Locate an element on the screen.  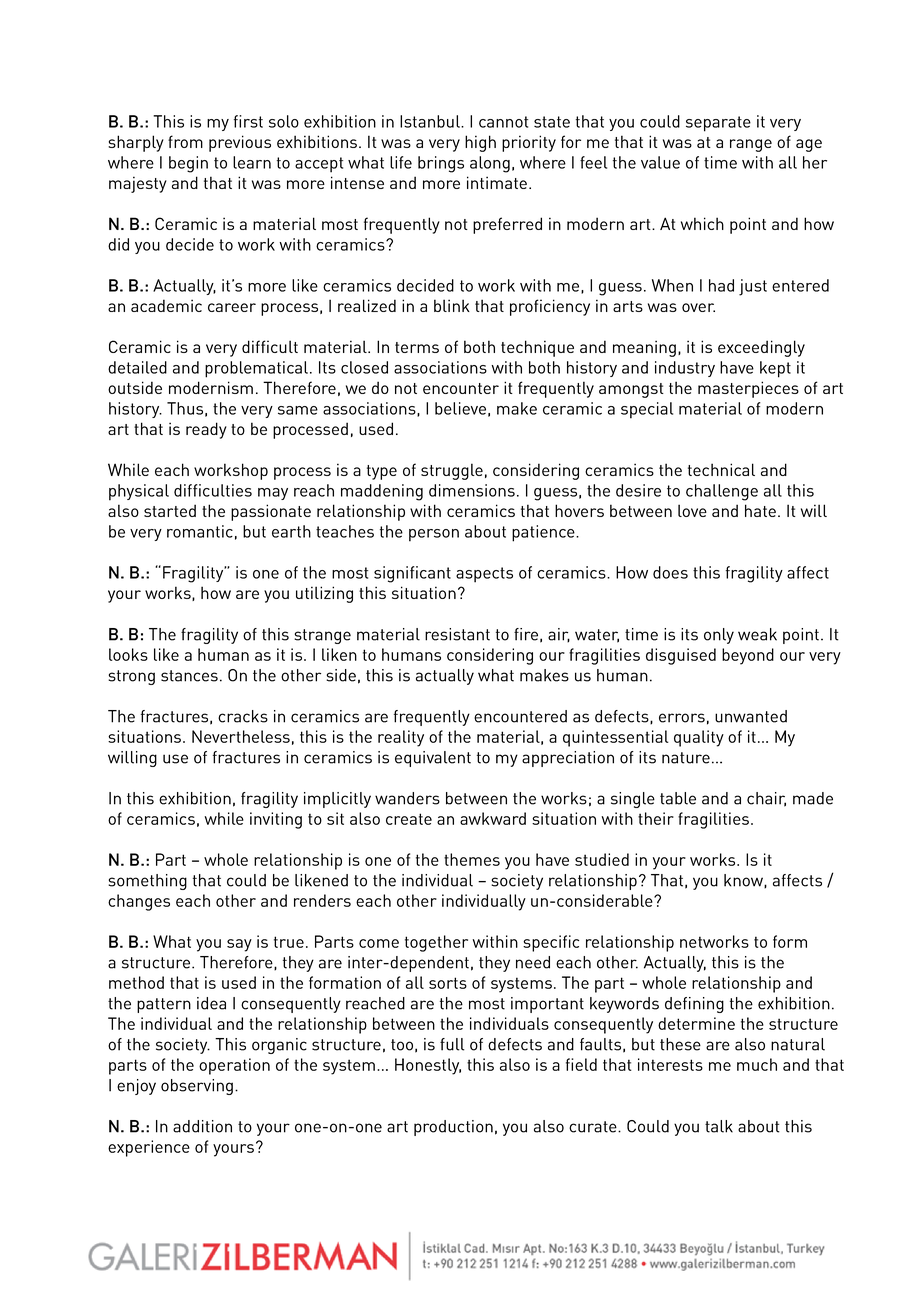
struggle is located at coordinates (452, 471).
